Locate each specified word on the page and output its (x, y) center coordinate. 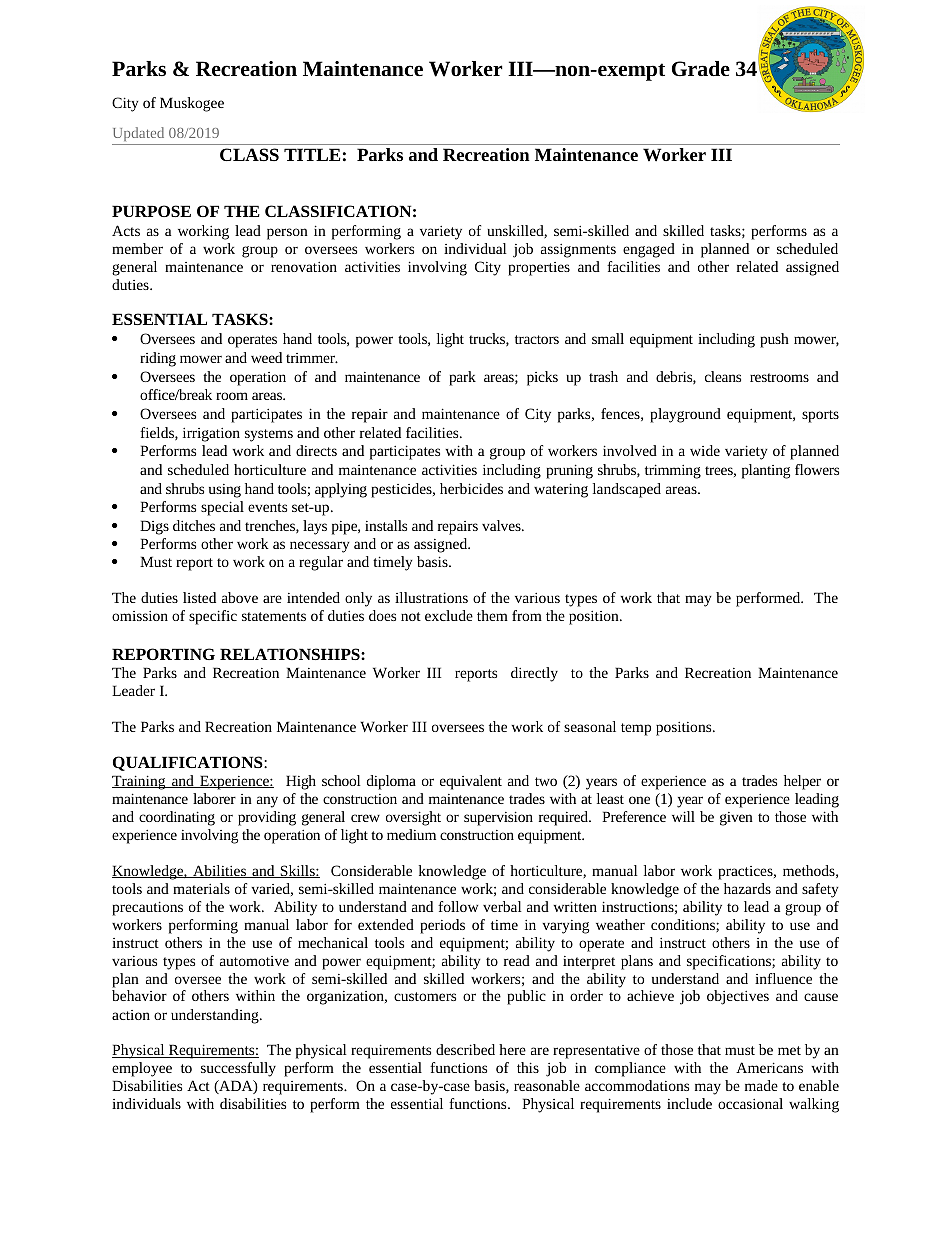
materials (201, 888)
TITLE (312, 154)
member (137, 248)
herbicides (471, 488)
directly (534, 674)
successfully (238, 1069)
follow (458, 906)
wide (705, 450)
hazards (747, 888)
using (225, 491)
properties (539, 269)
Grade (701, 69)
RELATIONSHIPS (291, 654)
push (774, 340)
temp (636, 729)
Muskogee (192, 104)
